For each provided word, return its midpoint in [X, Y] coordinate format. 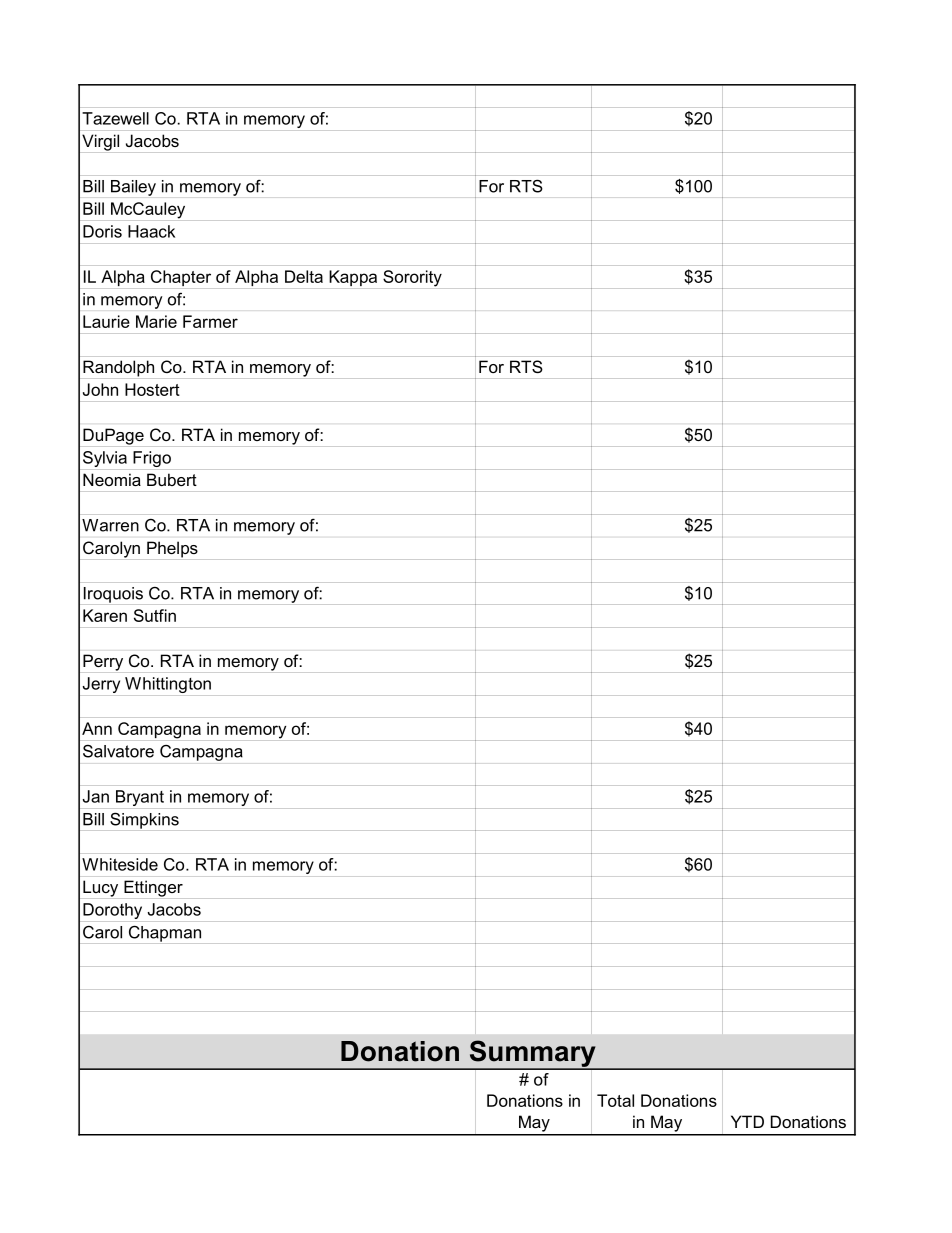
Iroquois [113, 595]
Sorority [412, 278]
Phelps [172, 549]
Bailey [133, 188]
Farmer [210, 321]
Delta [304, 276]
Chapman [165, 933]
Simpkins [144, 820]
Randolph [118, 368]
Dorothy [112, 911]
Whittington [168, 685]
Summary [532, 1054]
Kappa [353, 278]
